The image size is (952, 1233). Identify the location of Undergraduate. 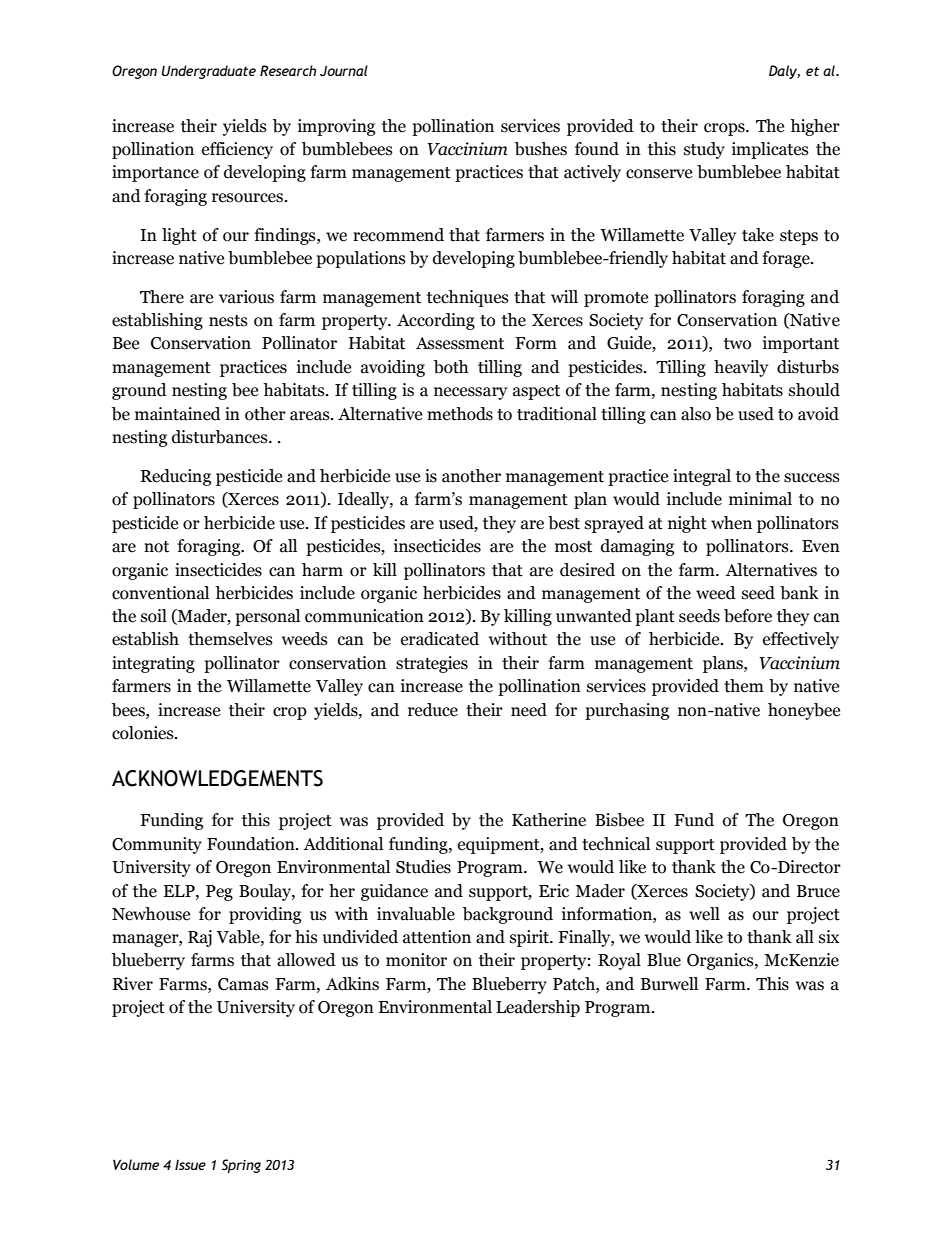
(209, 72).
